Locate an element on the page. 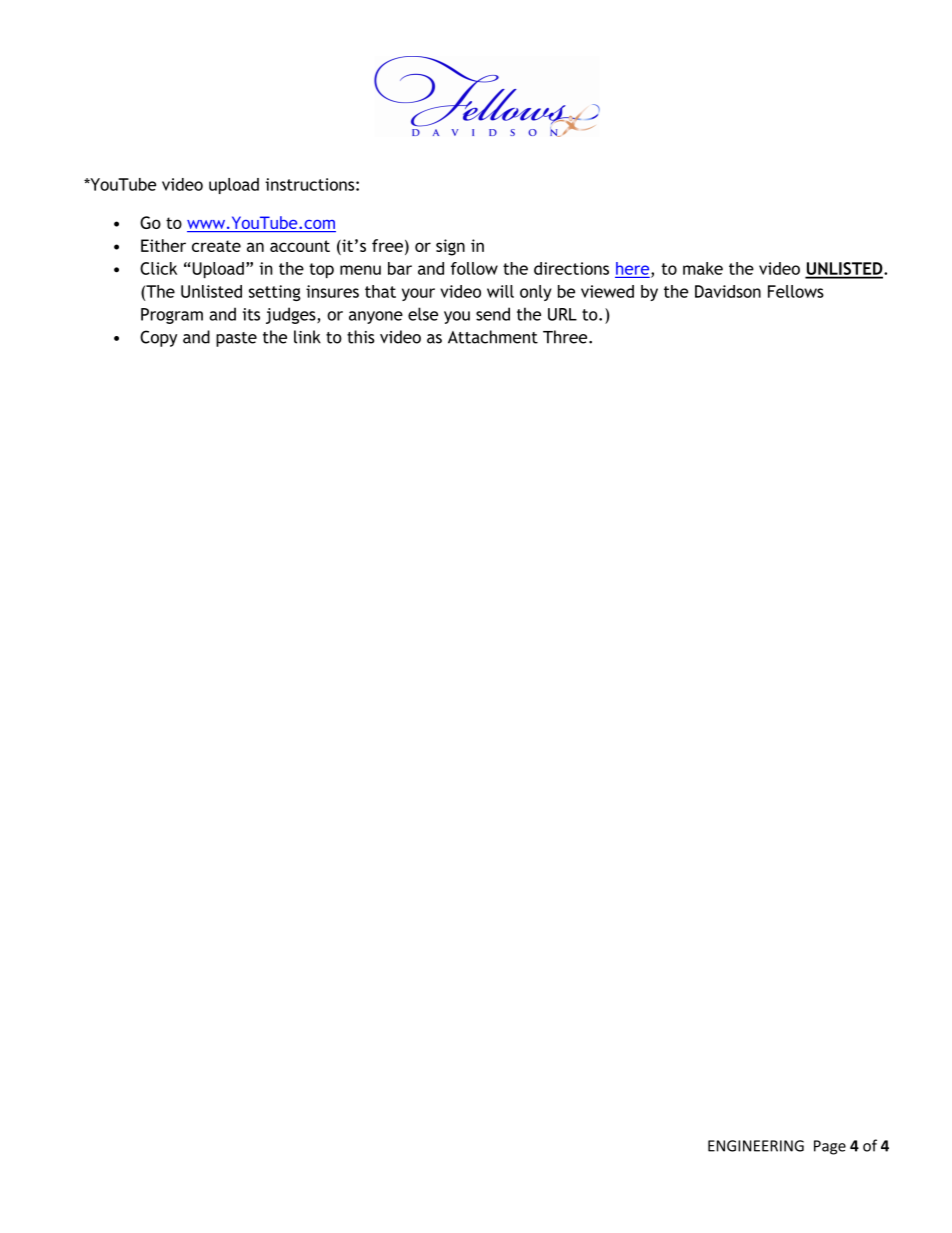  Three is located at coordinates (566, 337).
